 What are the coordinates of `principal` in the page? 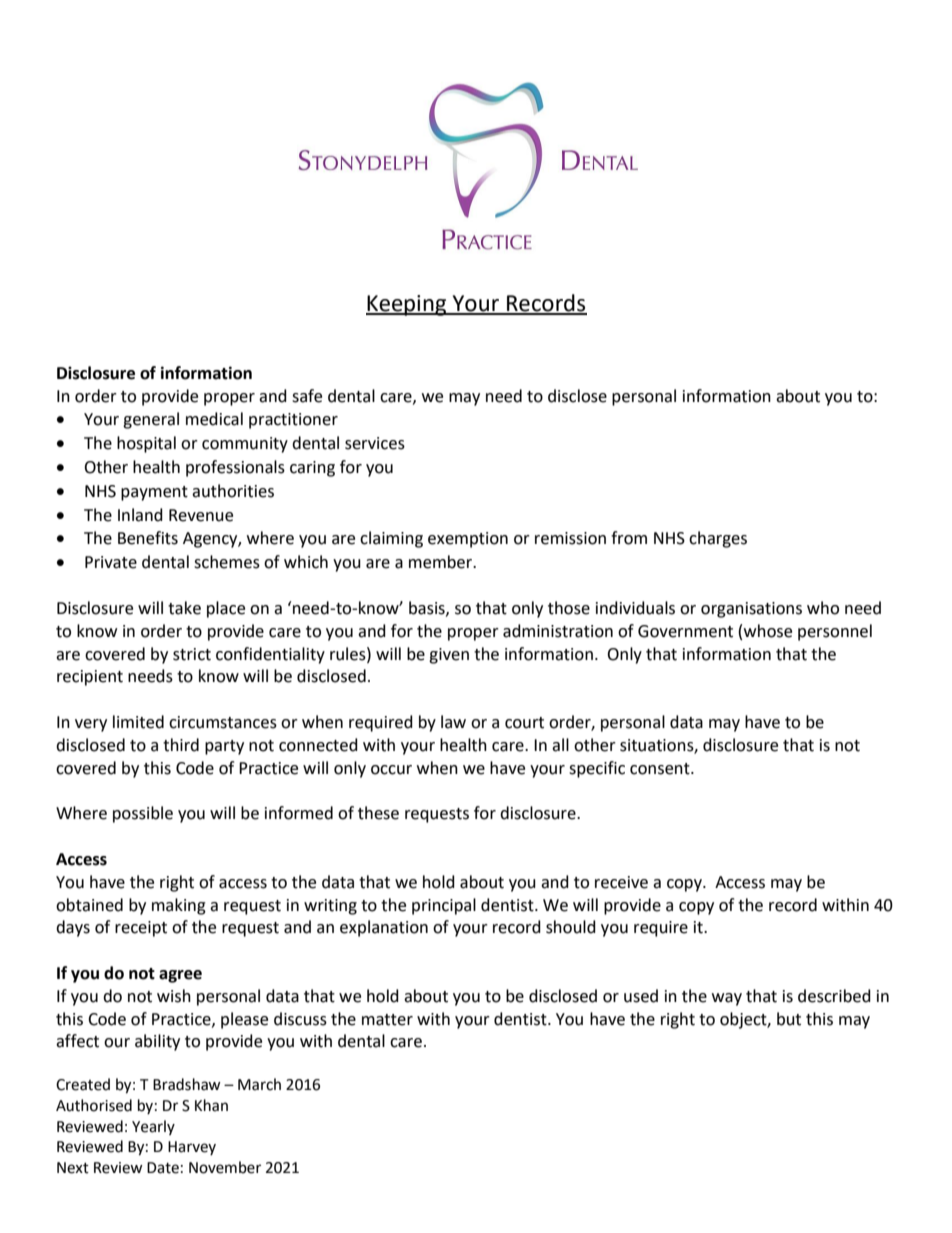 It's located at (444, 906).
